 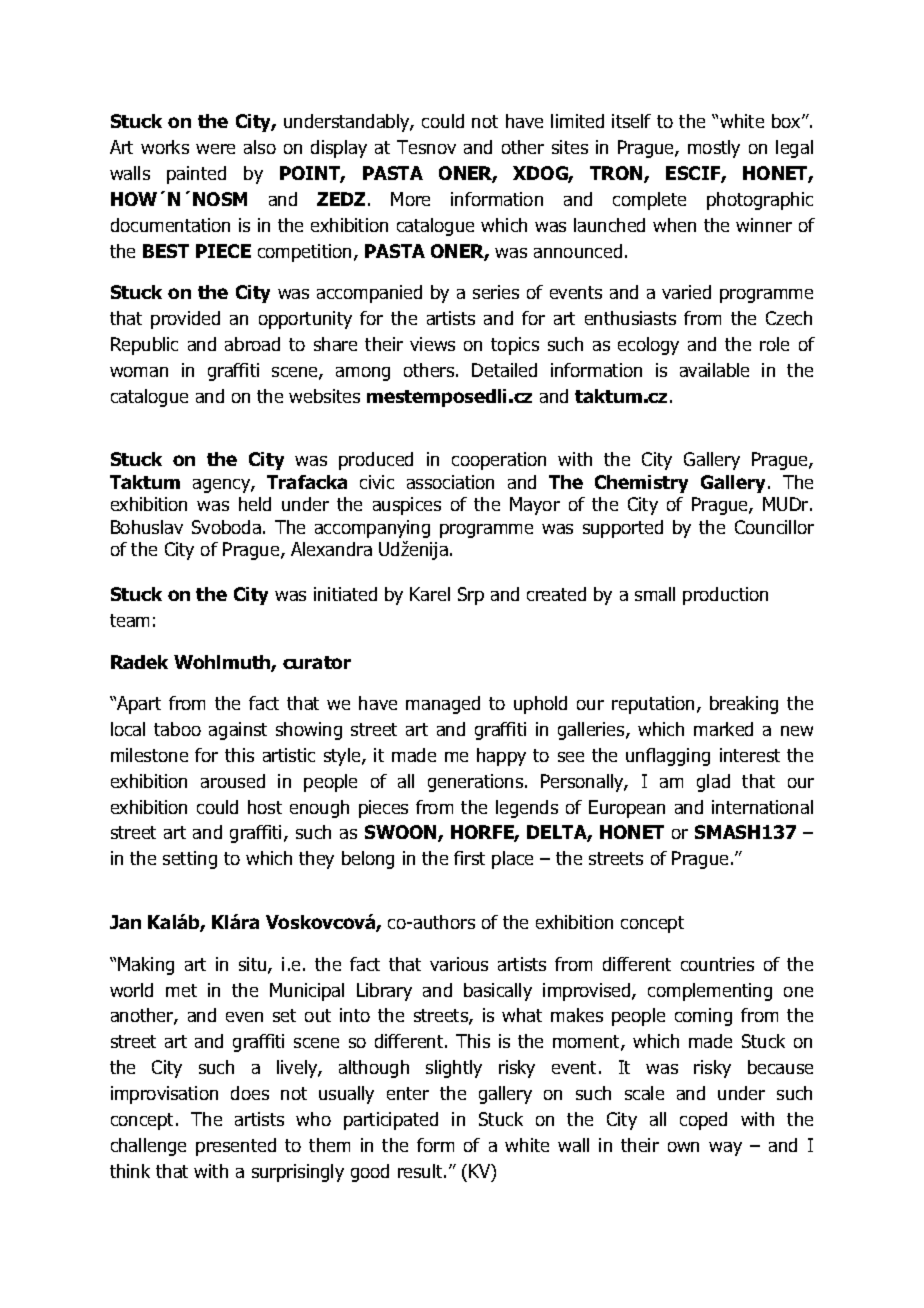 What do you see at coordinates (190, 860) in the screenshot?
I see `setting` at bounding box center [190, 860].
